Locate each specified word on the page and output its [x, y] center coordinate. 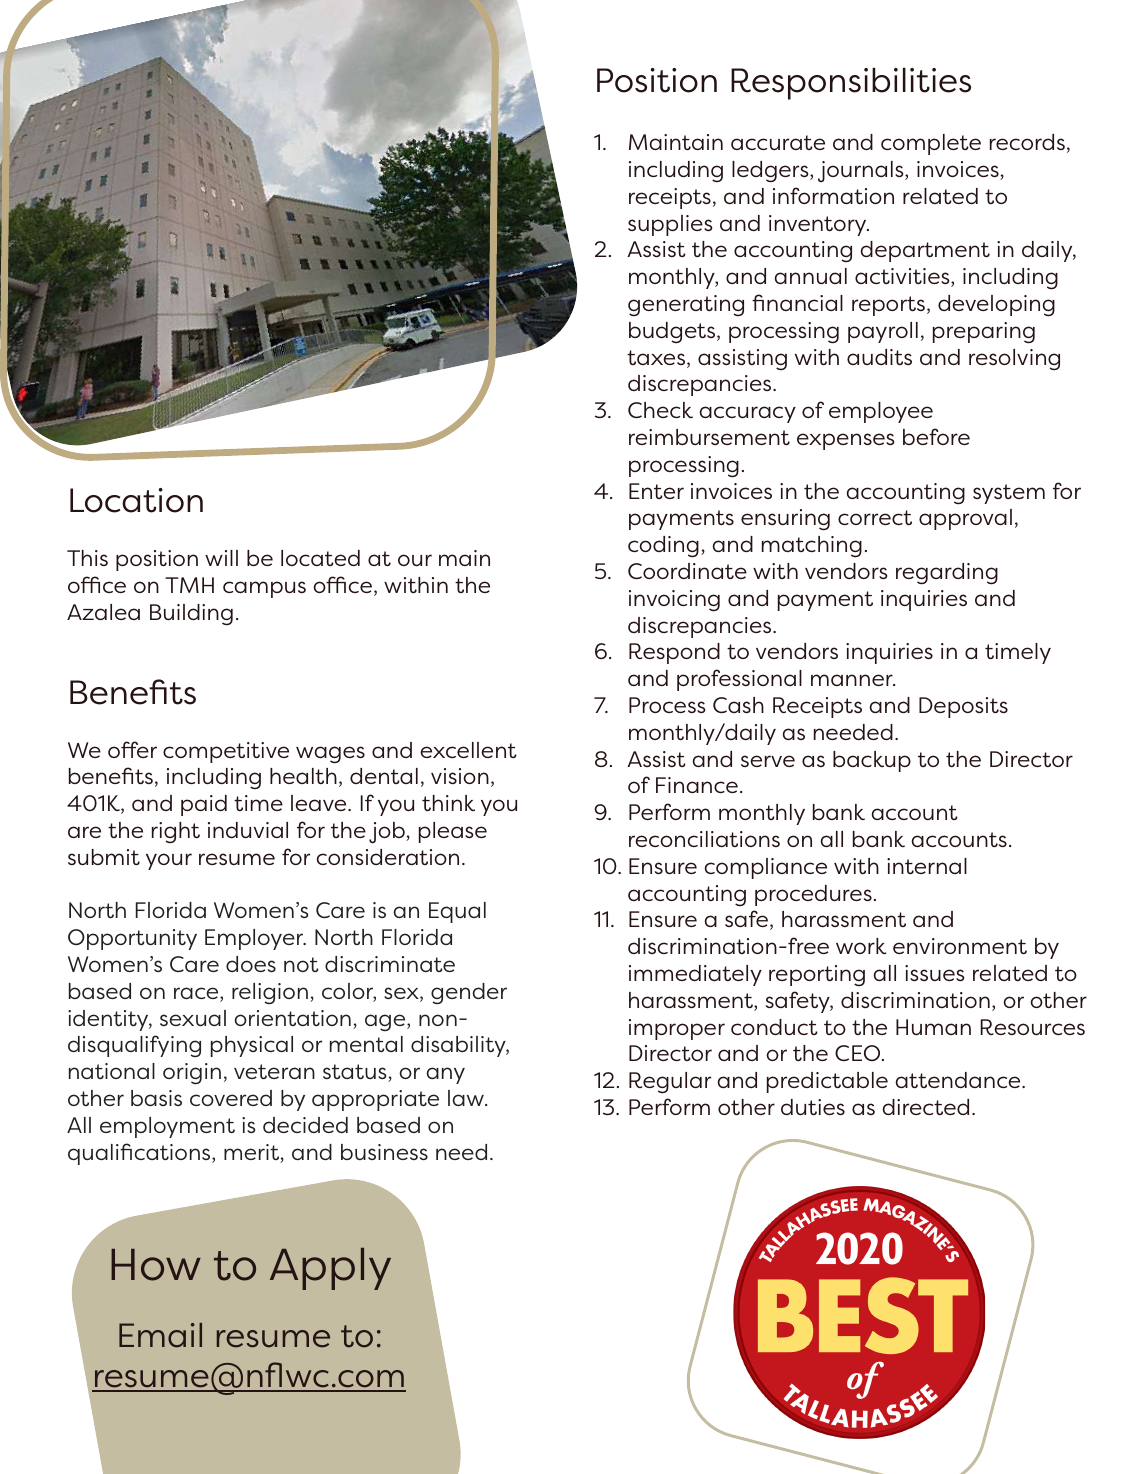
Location [136, 500]
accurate [778, 142]
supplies [670, 225]
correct [875, 517]
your [169, 861]
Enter [656, 491]
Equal [457, 912]
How [156, 1265]
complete [931, 144]
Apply [330, 1269]
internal [927, 866]
